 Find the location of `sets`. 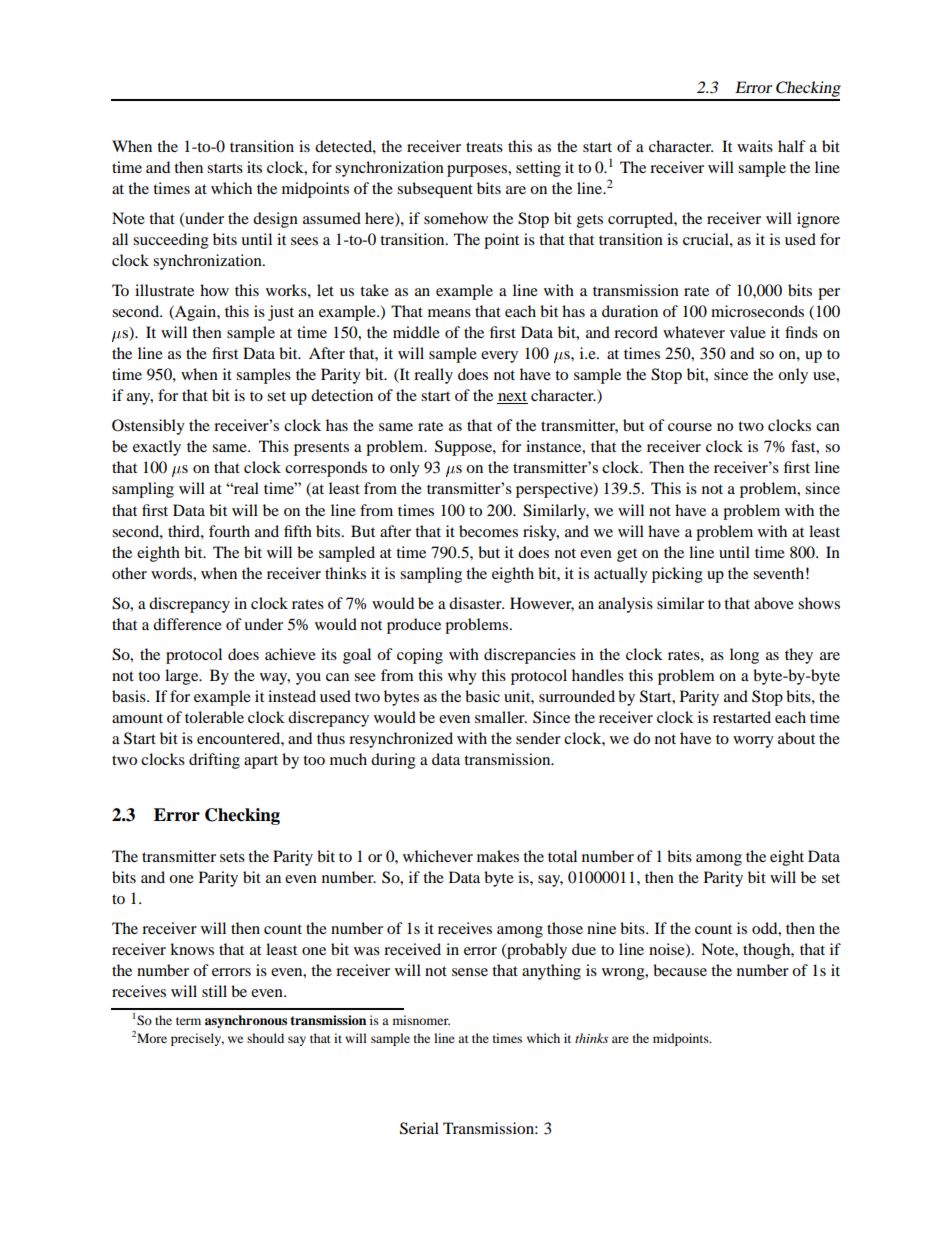

sets is located at coordinates (232, 857).
